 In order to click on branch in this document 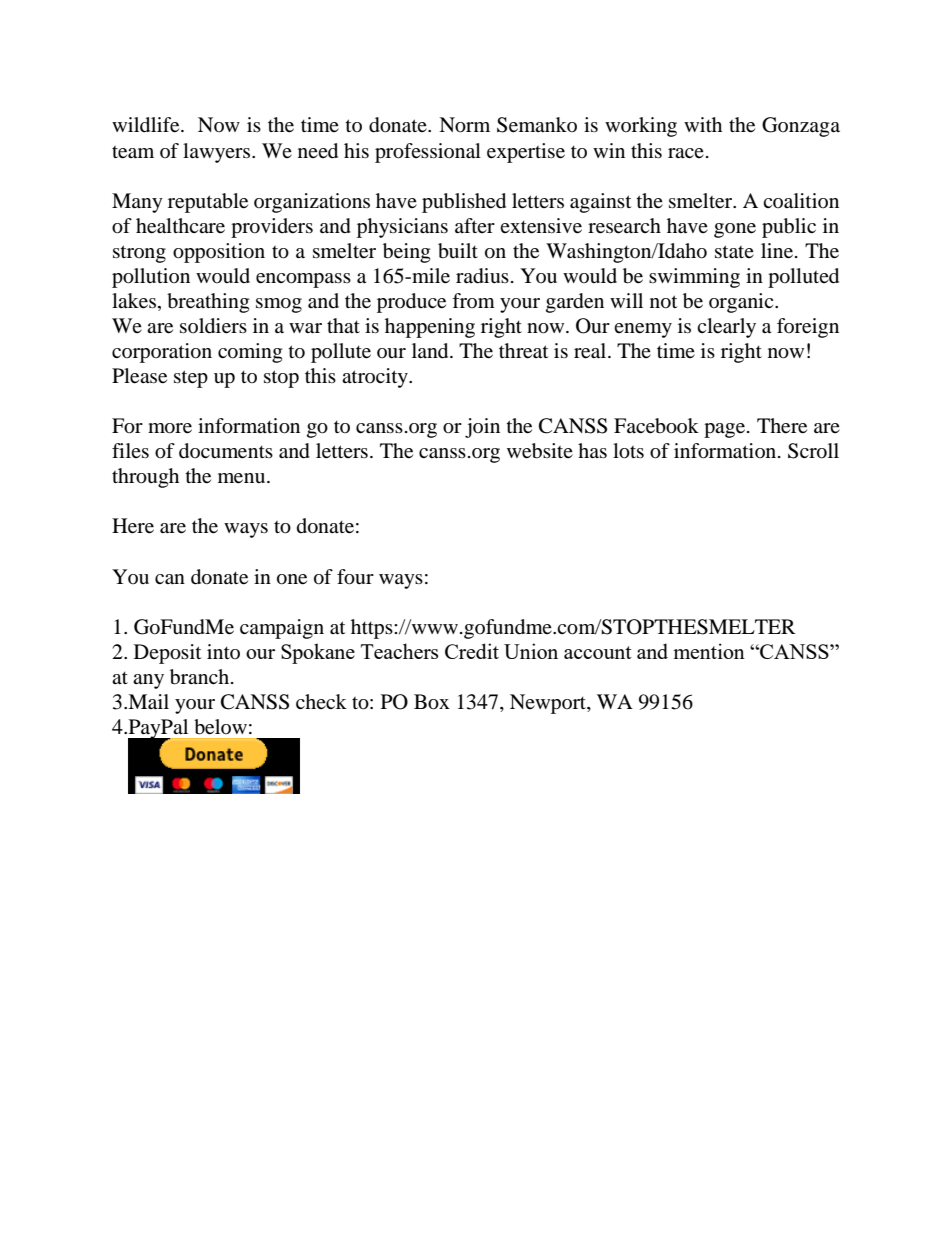, I will do `click(199, 677)`.
